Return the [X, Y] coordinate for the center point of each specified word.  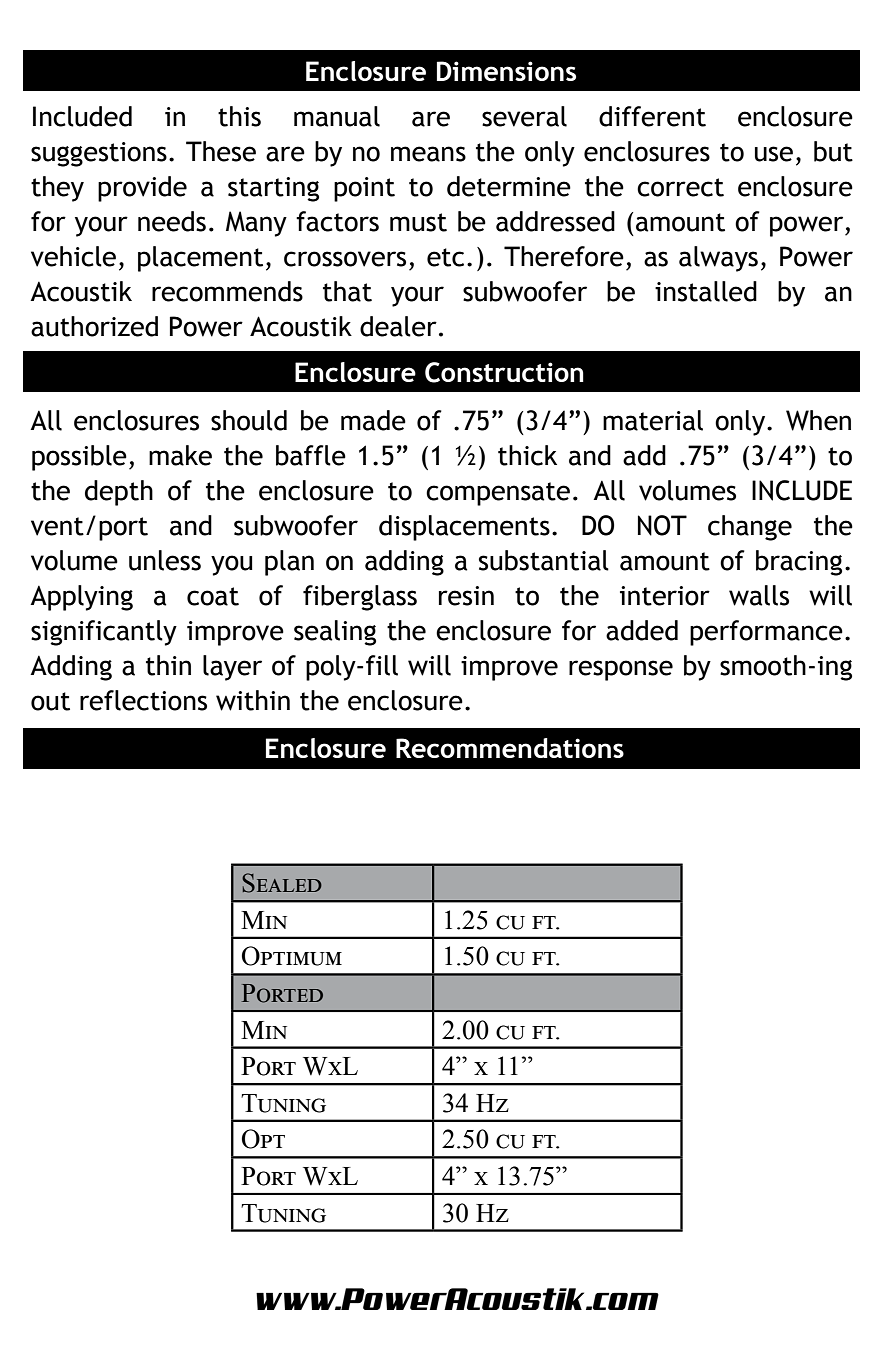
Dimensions [506, 71]
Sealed [282, 883]
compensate [498, 494]
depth [119, 493]
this [239, 116]
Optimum [292, 956]
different [652, 116]
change [750, 528]
